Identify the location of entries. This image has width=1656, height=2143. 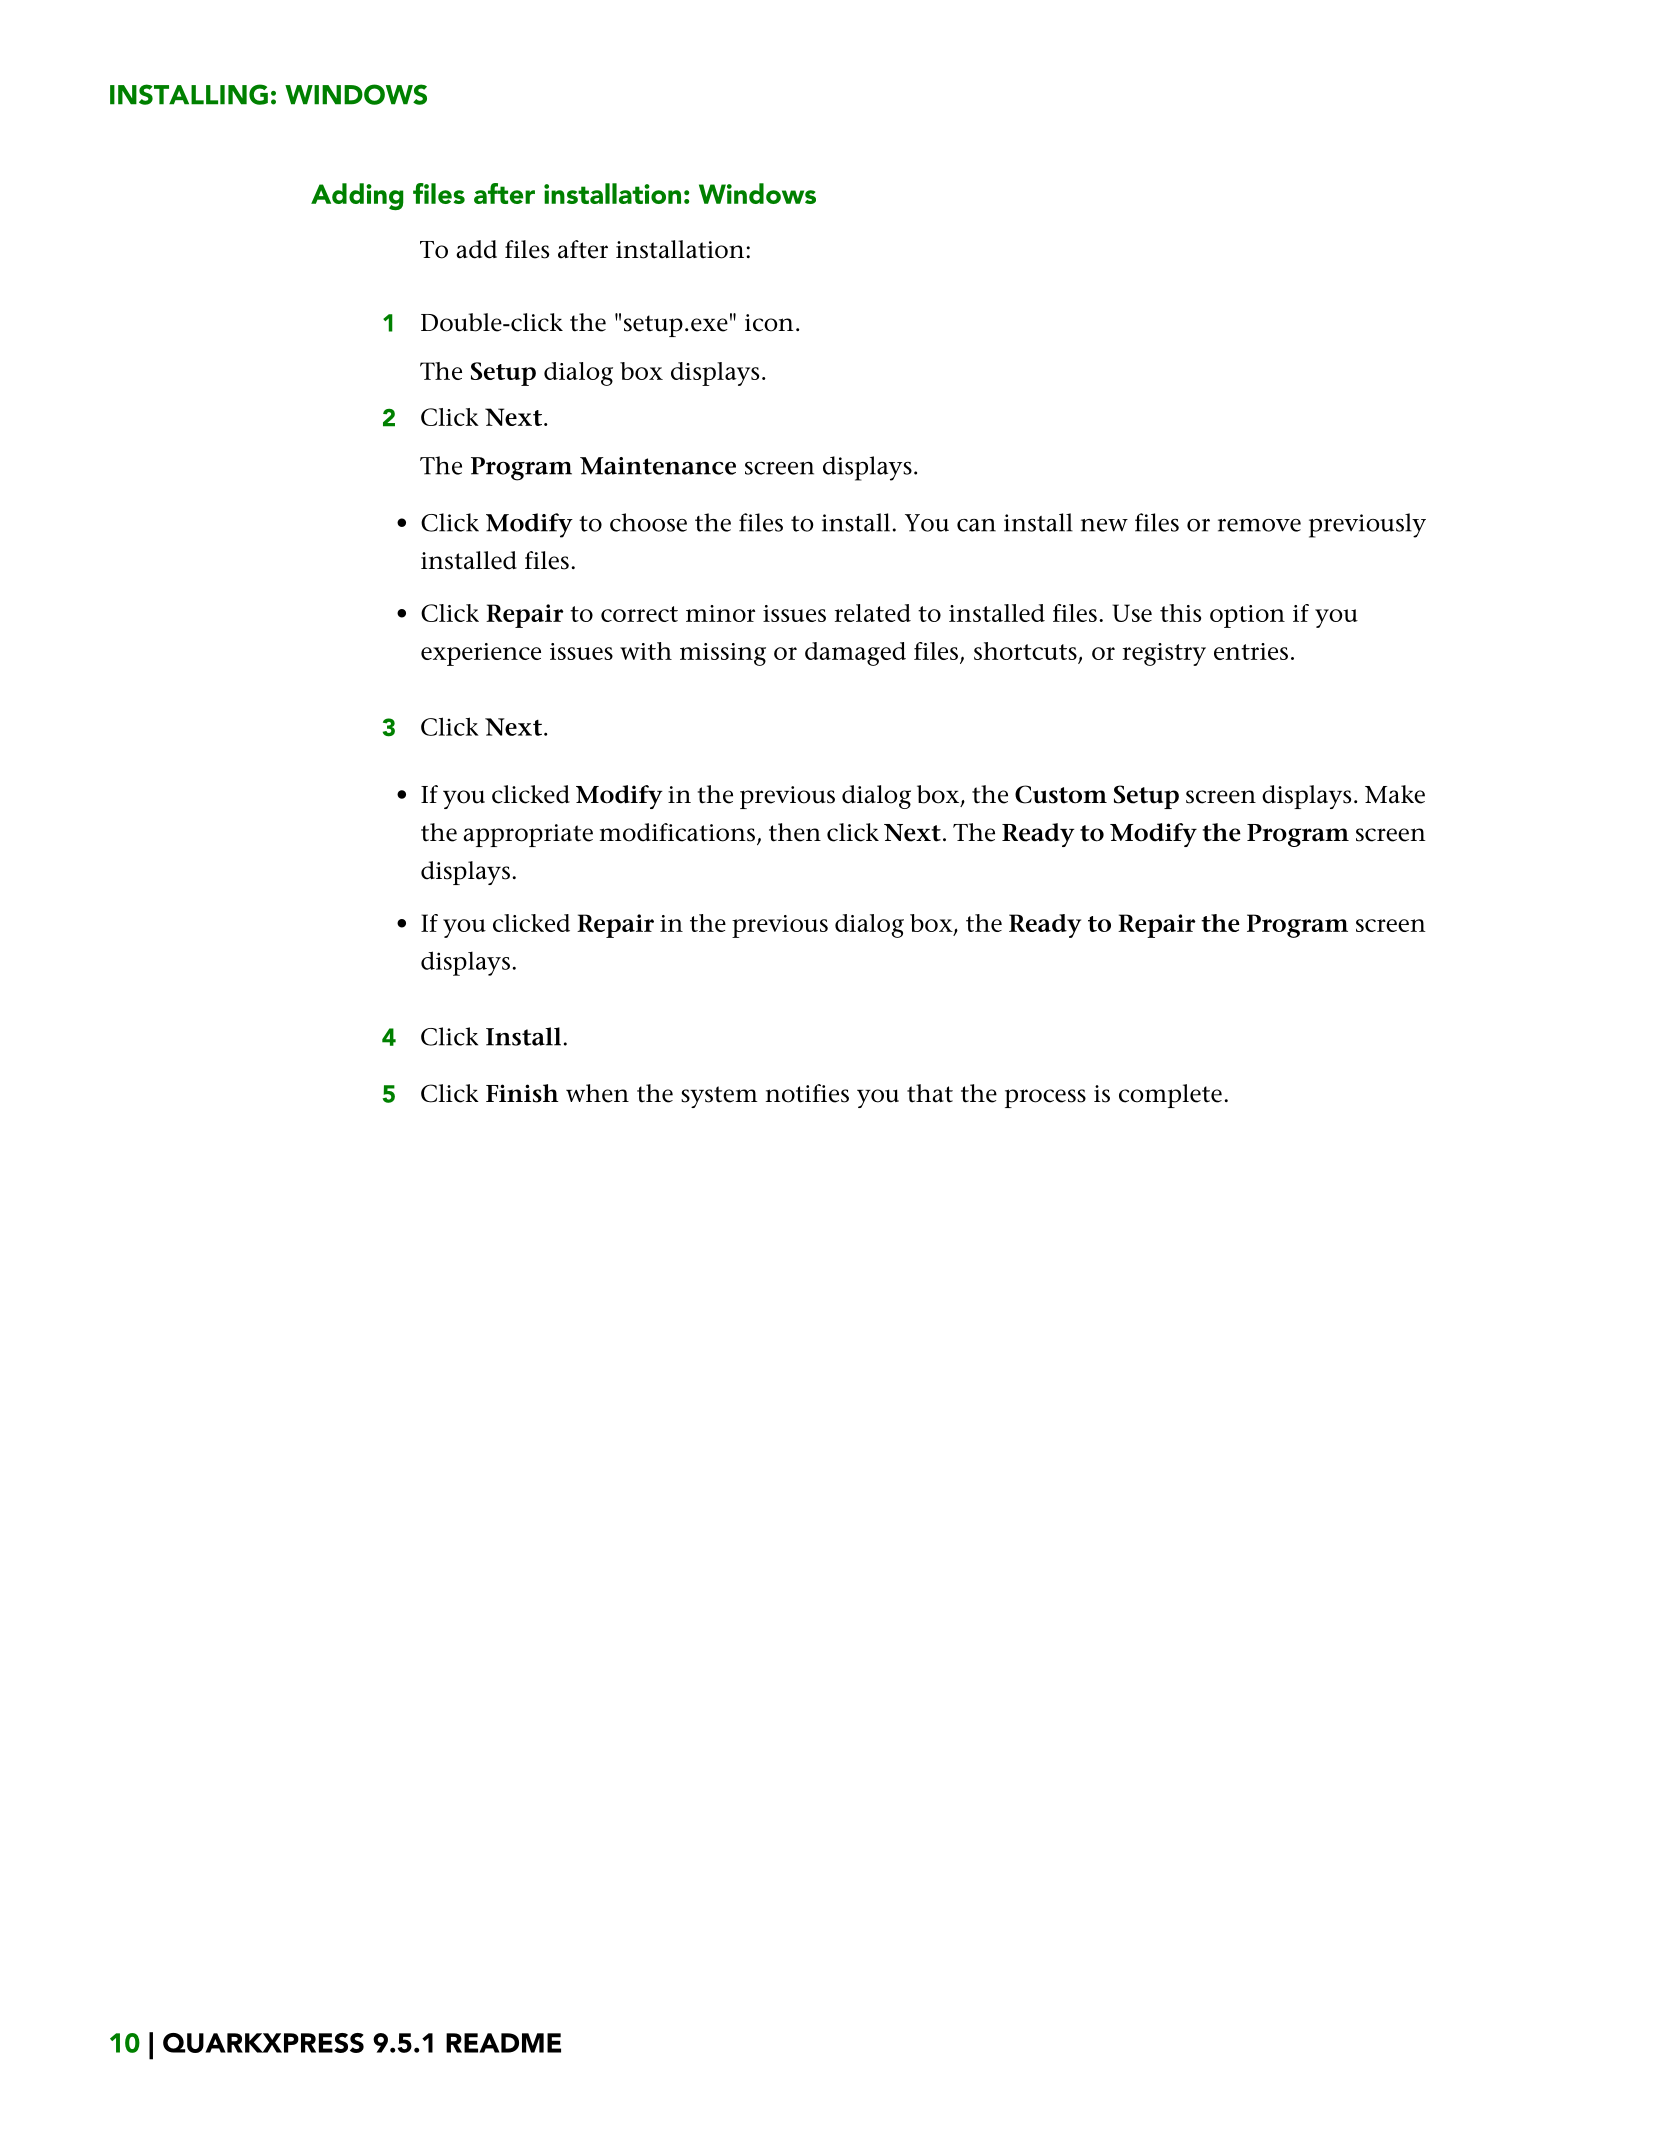
(1251, 651).
